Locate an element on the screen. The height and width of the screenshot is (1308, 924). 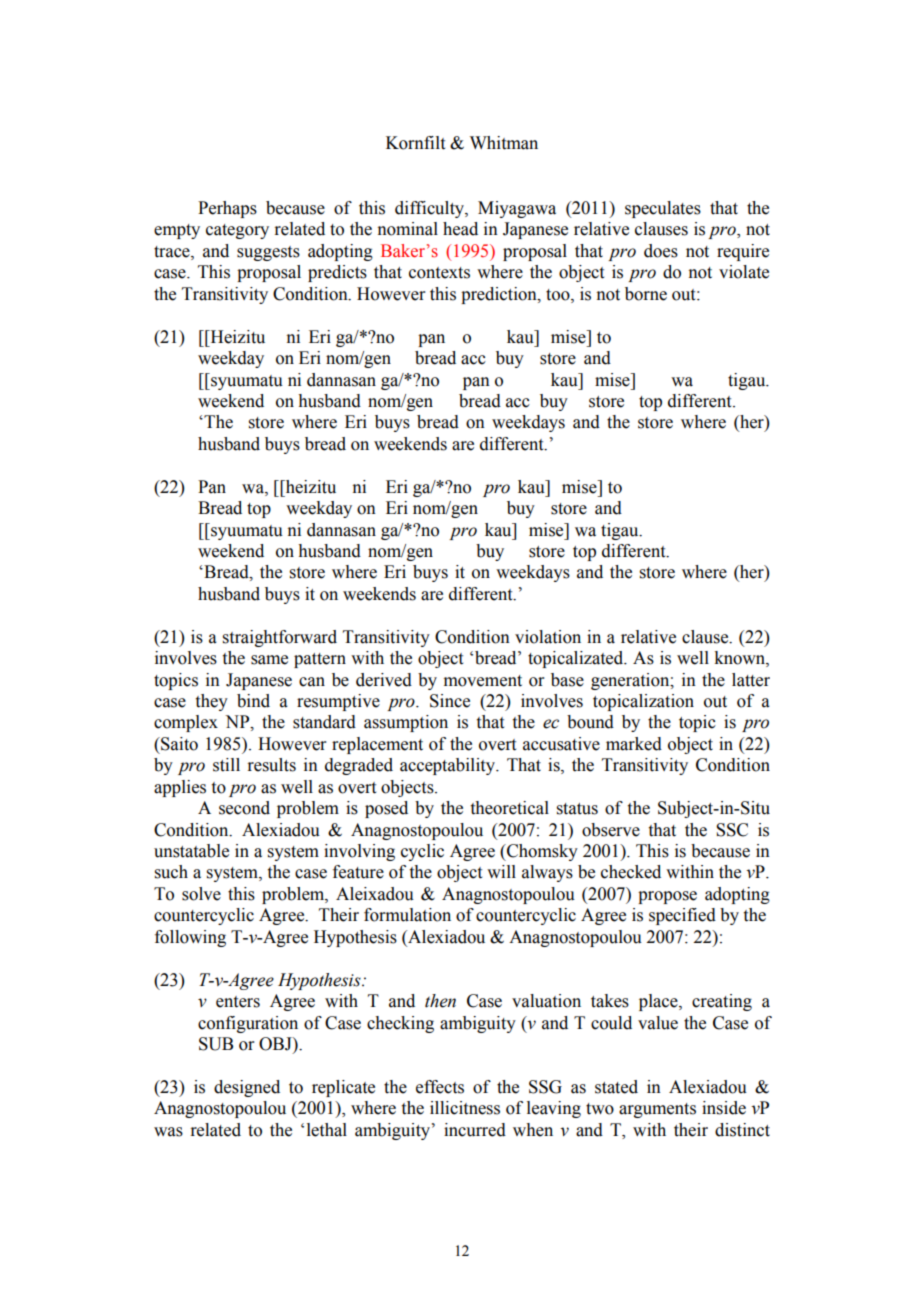
borne is located at coordinates (646, 294).
